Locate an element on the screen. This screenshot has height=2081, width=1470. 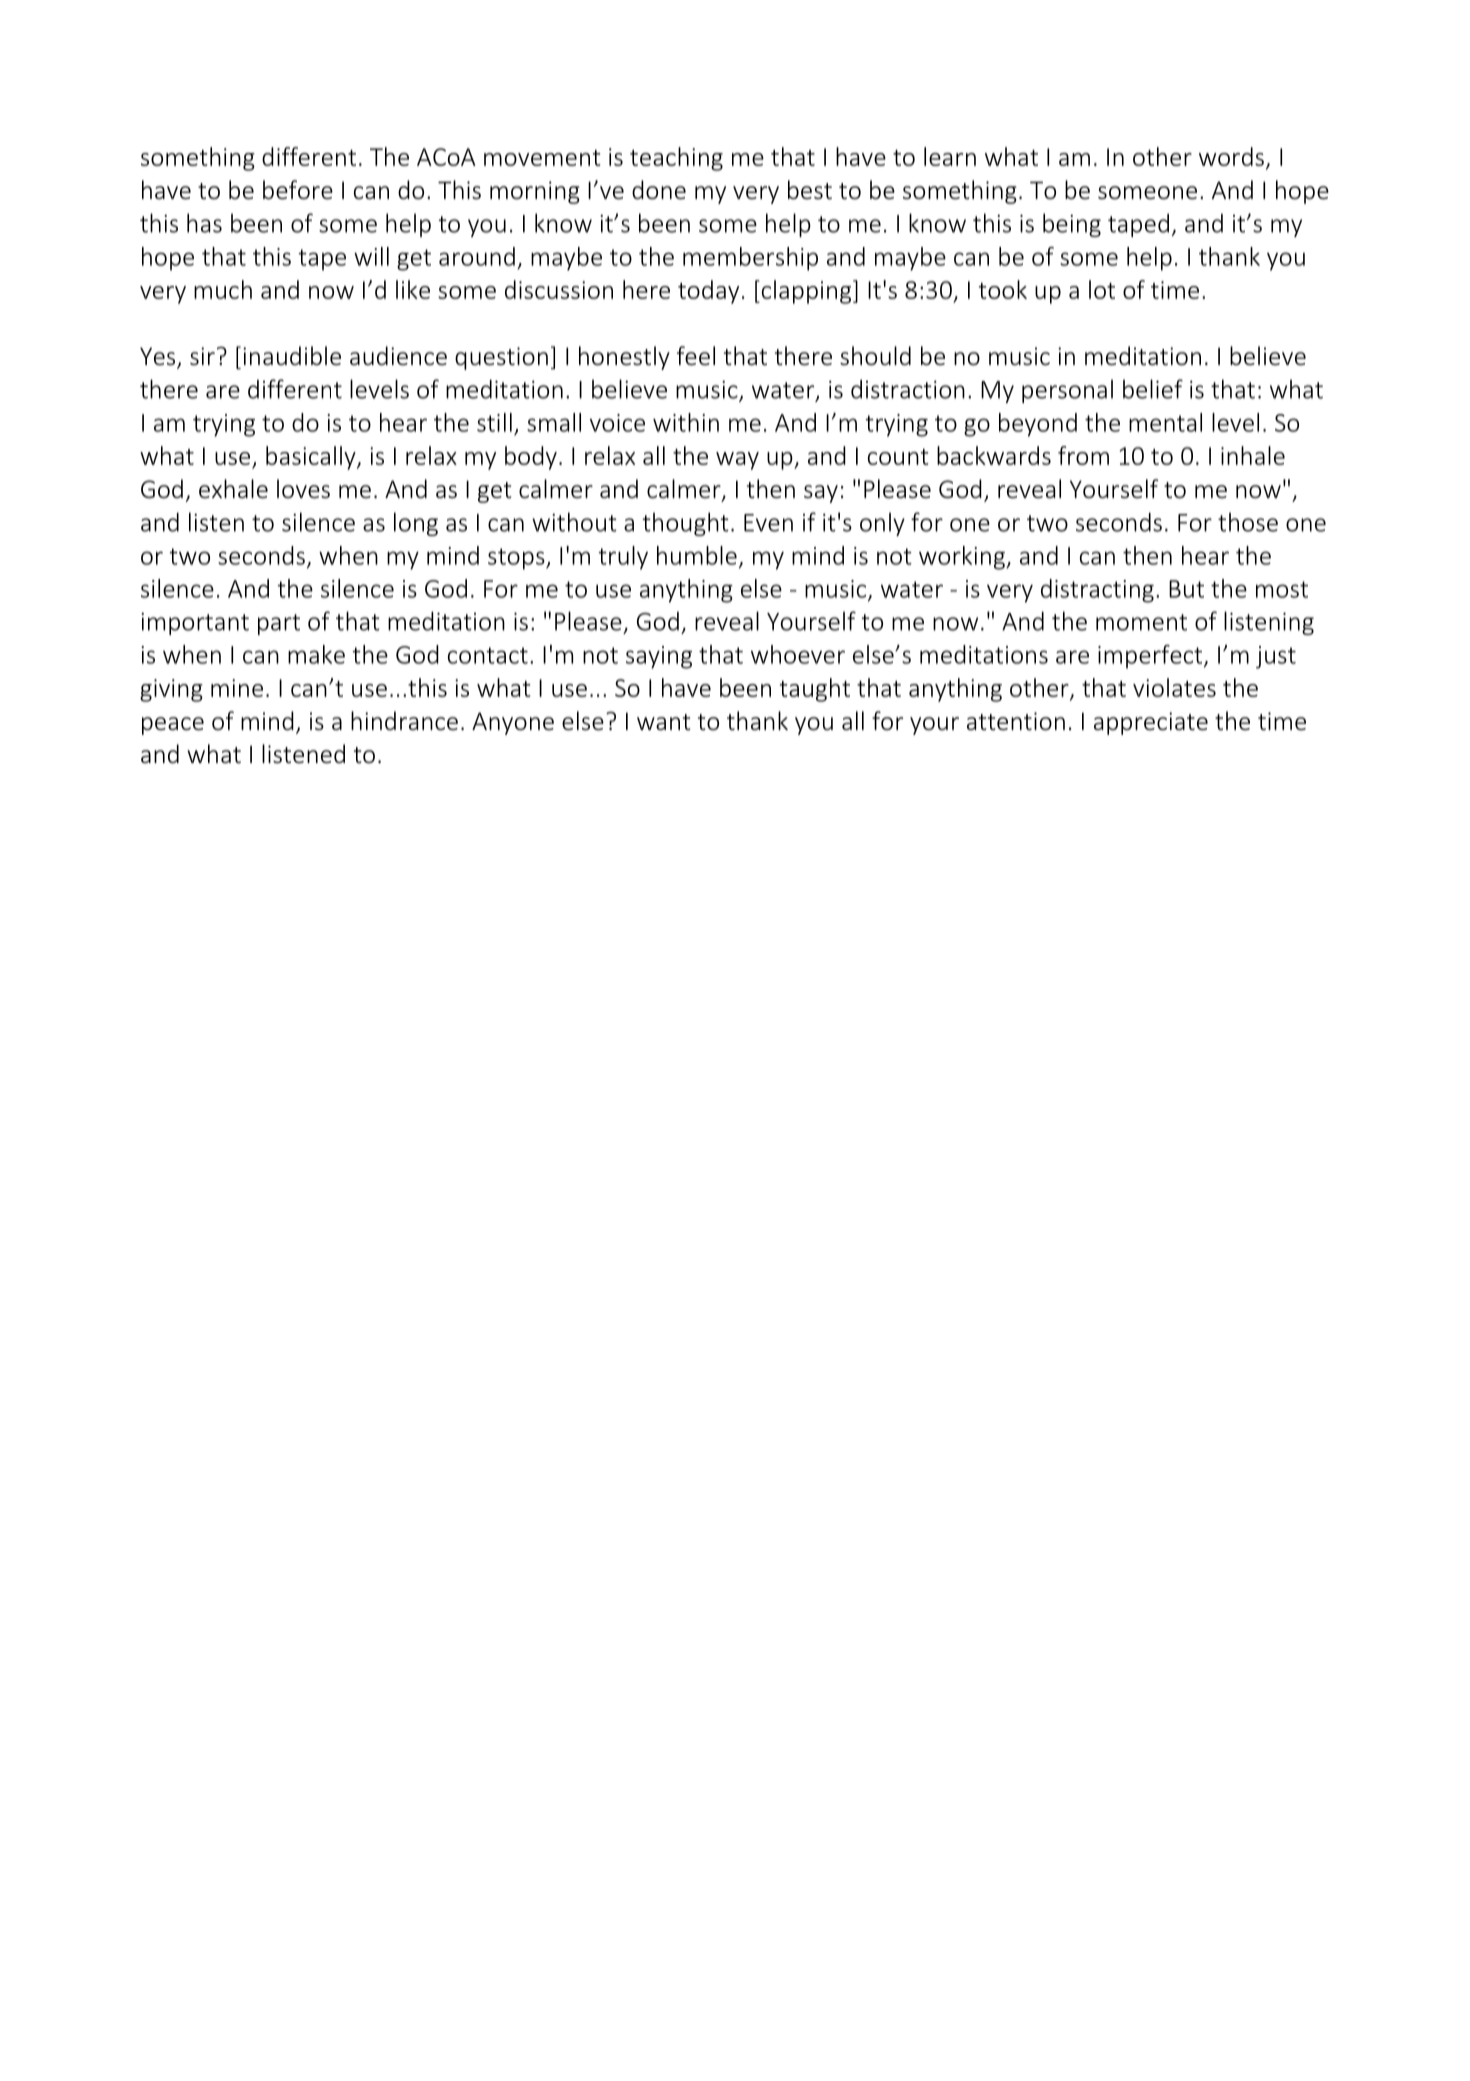
long is located at coordinates (416, 524).
